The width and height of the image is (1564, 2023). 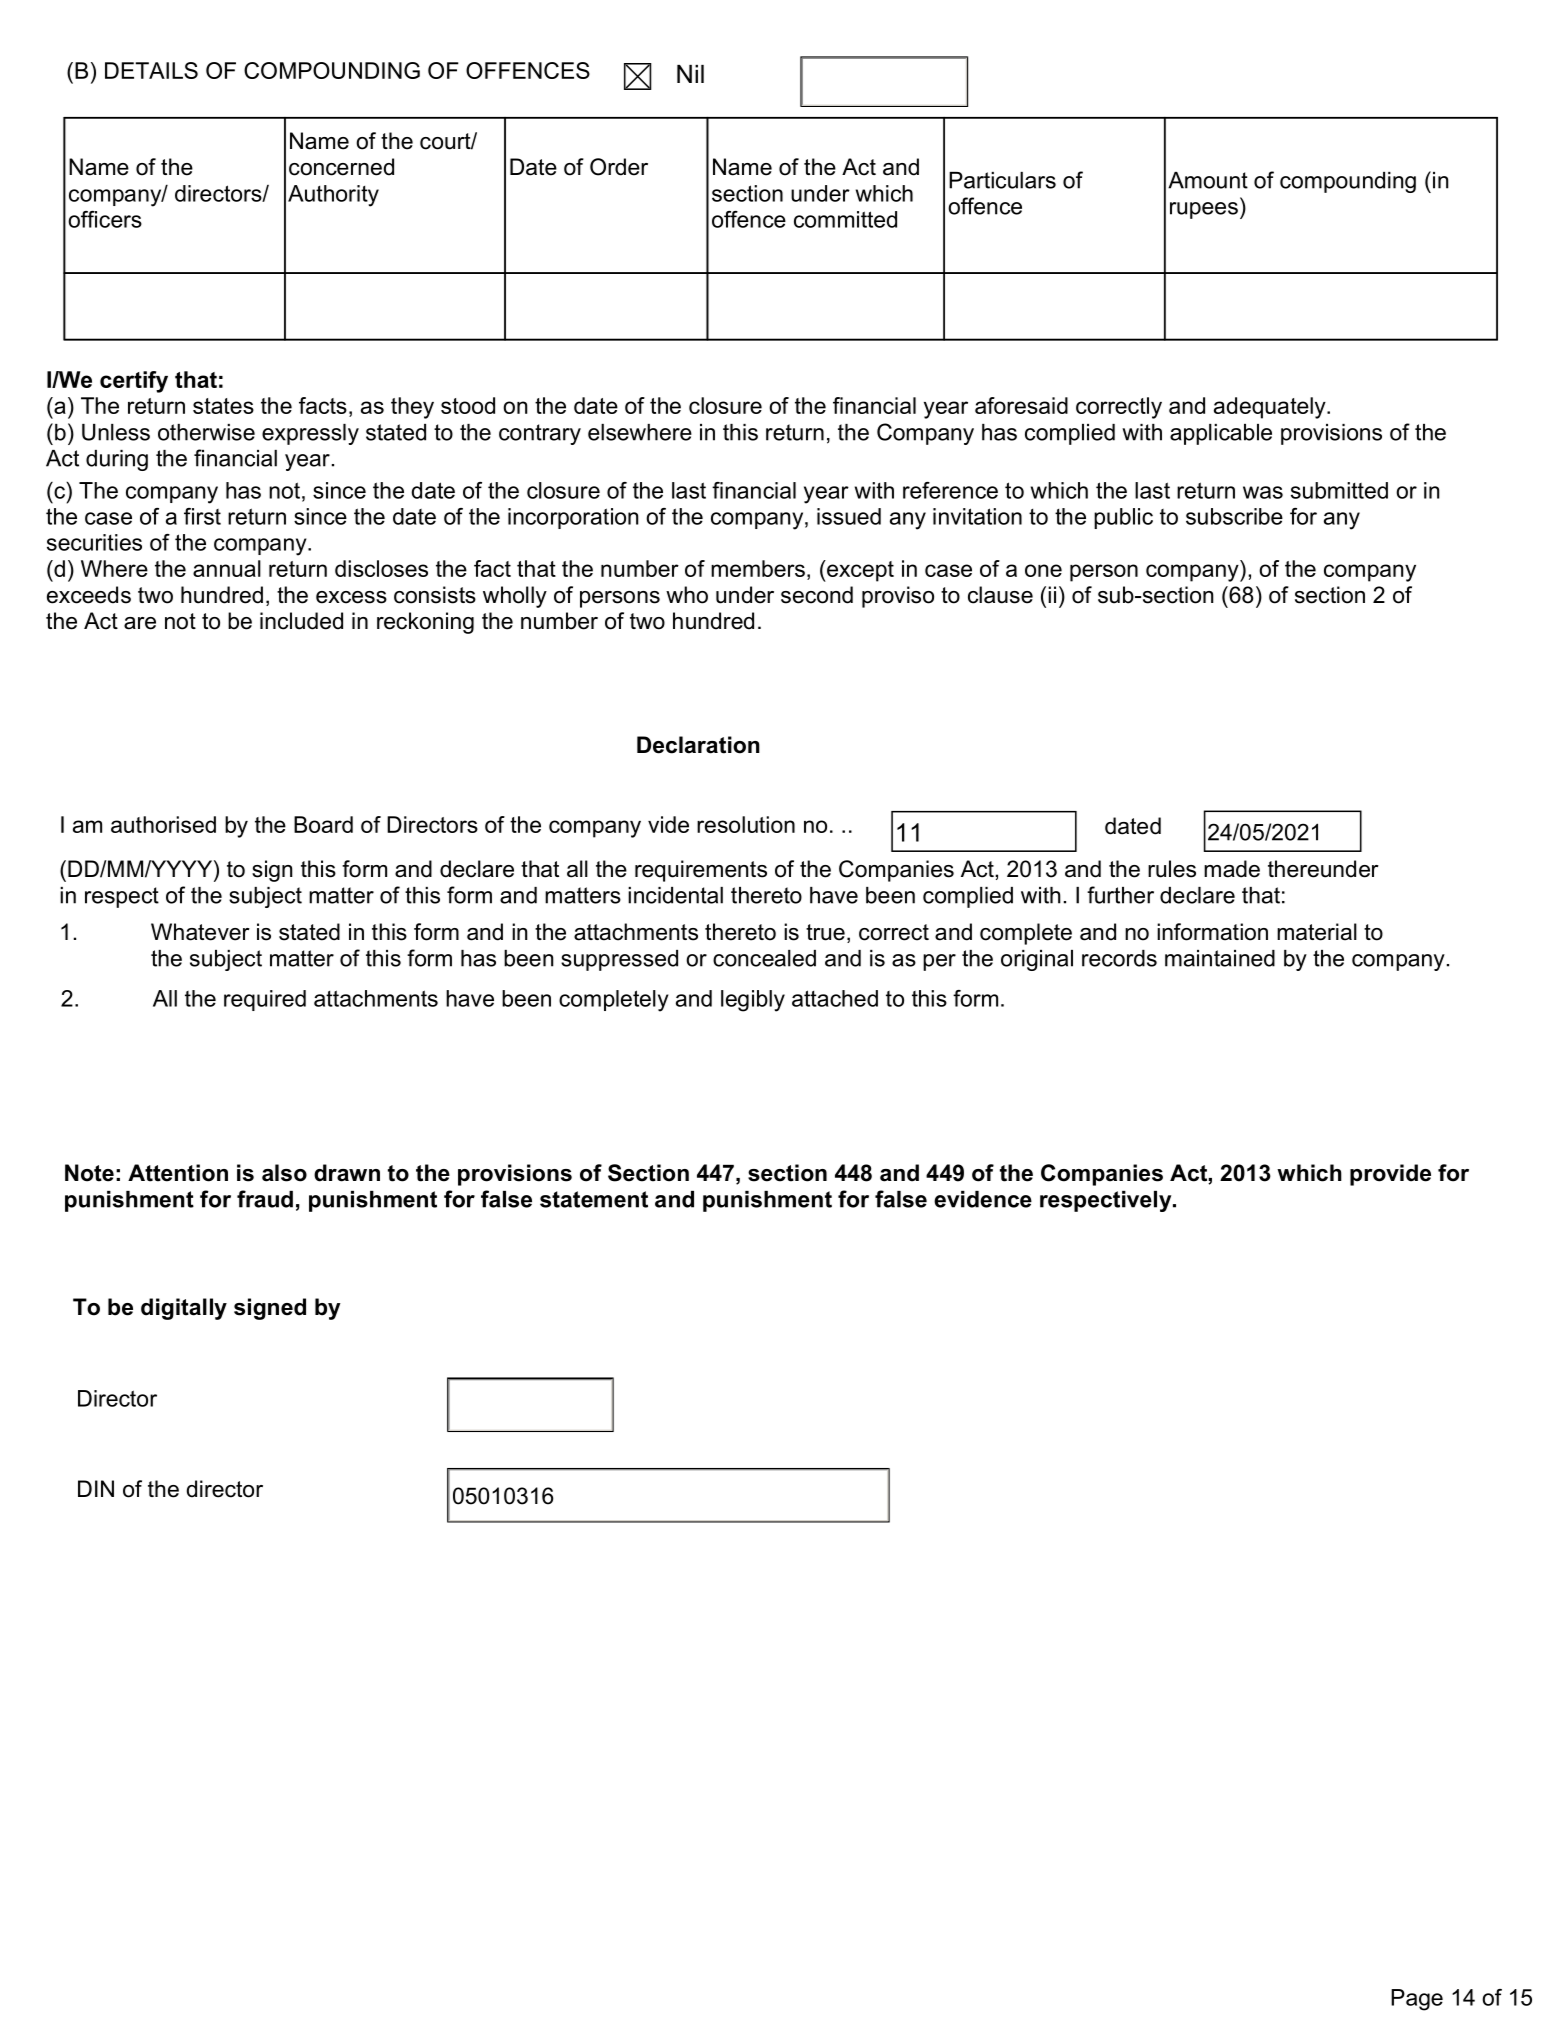 What do you see at coordinates (265, 1199) in the image?
I see `fraud` at bounding box center [265, 1199].
